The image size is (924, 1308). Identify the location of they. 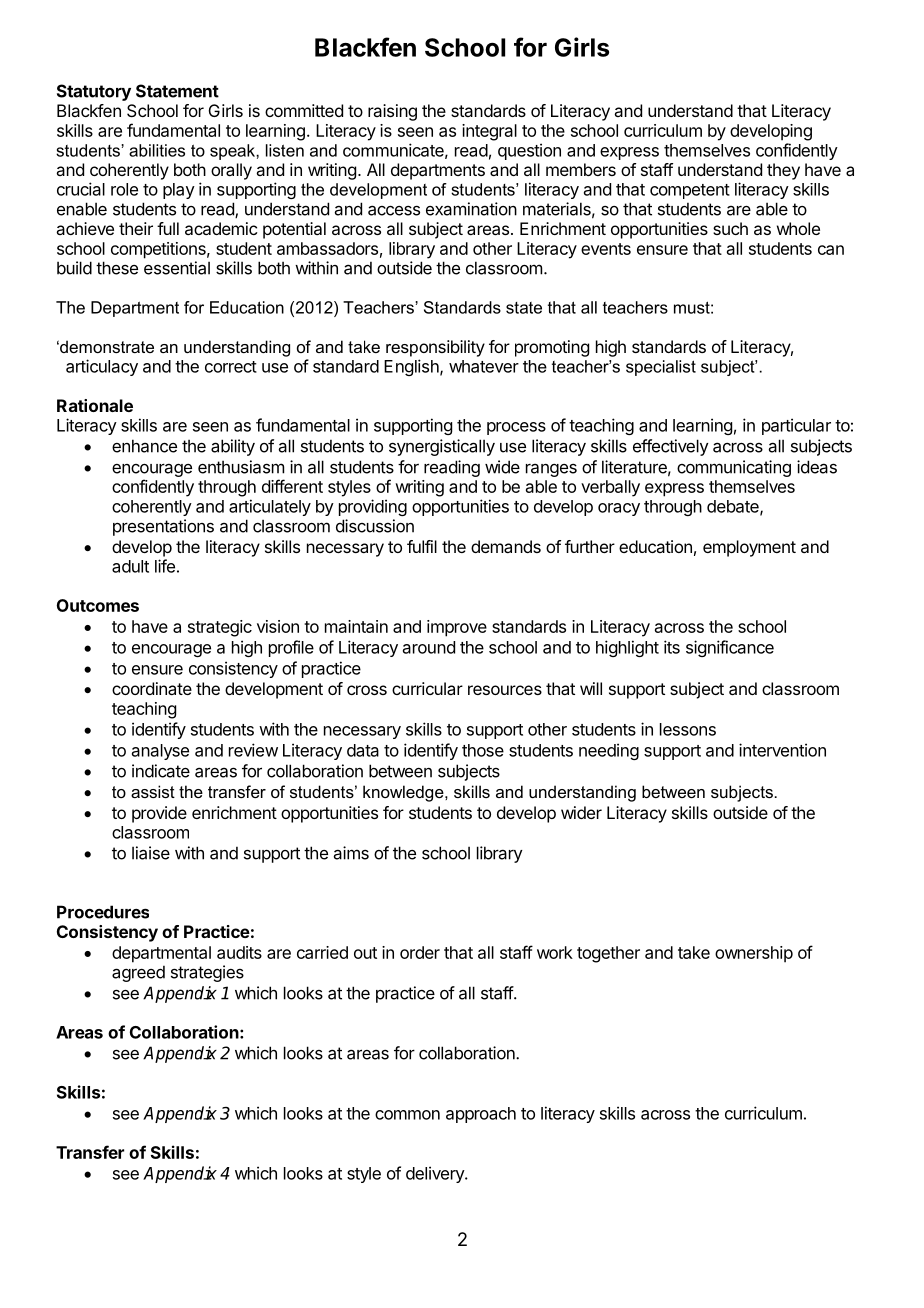
(783, 171).
